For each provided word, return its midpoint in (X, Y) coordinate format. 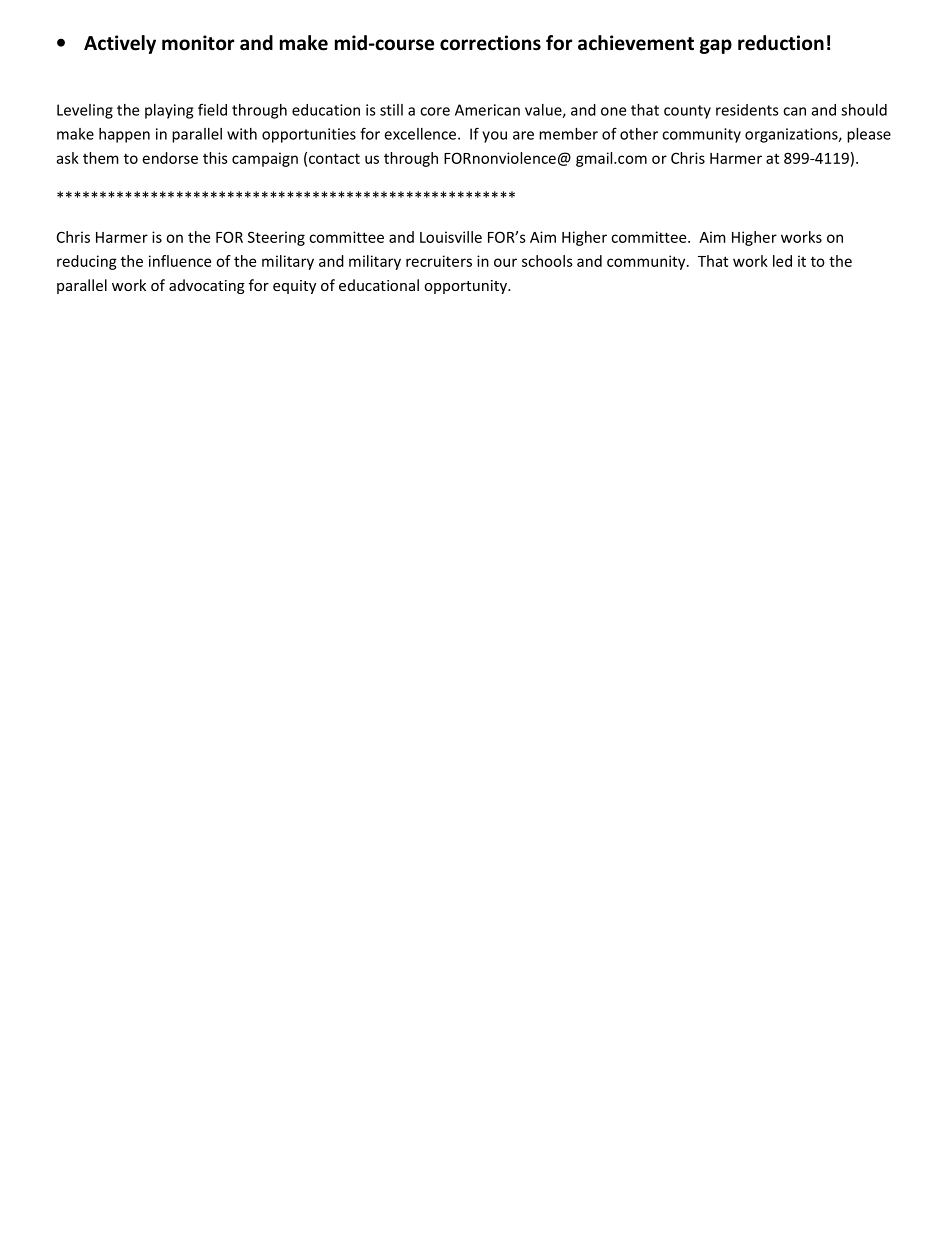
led (782, 261)
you (494, 137)
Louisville (451, 237)
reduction (781, 43)
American (487, 110)
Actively (120, 44)
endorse (170, 158)
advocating (207, 286)
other (639, 134)
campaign (265, 159)
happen (124, 135)
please (869, 135)
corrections (490, 43)
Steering (276, 238)
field (212, 109)
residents (747, 110)
